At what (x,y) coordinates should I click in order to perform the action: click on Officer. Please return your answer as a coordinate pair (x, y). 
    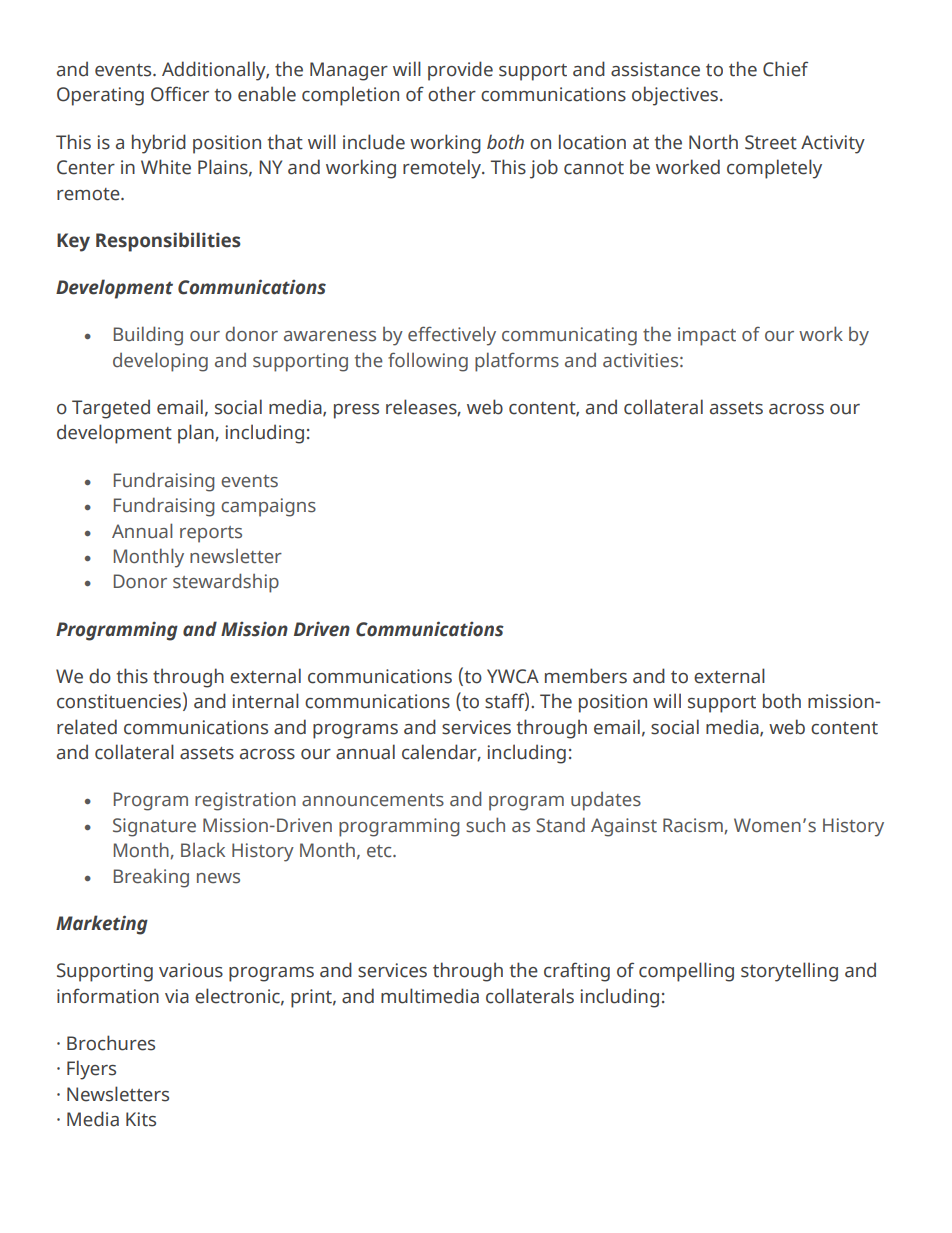
    Looking at the image, I should click on (180, 94).
